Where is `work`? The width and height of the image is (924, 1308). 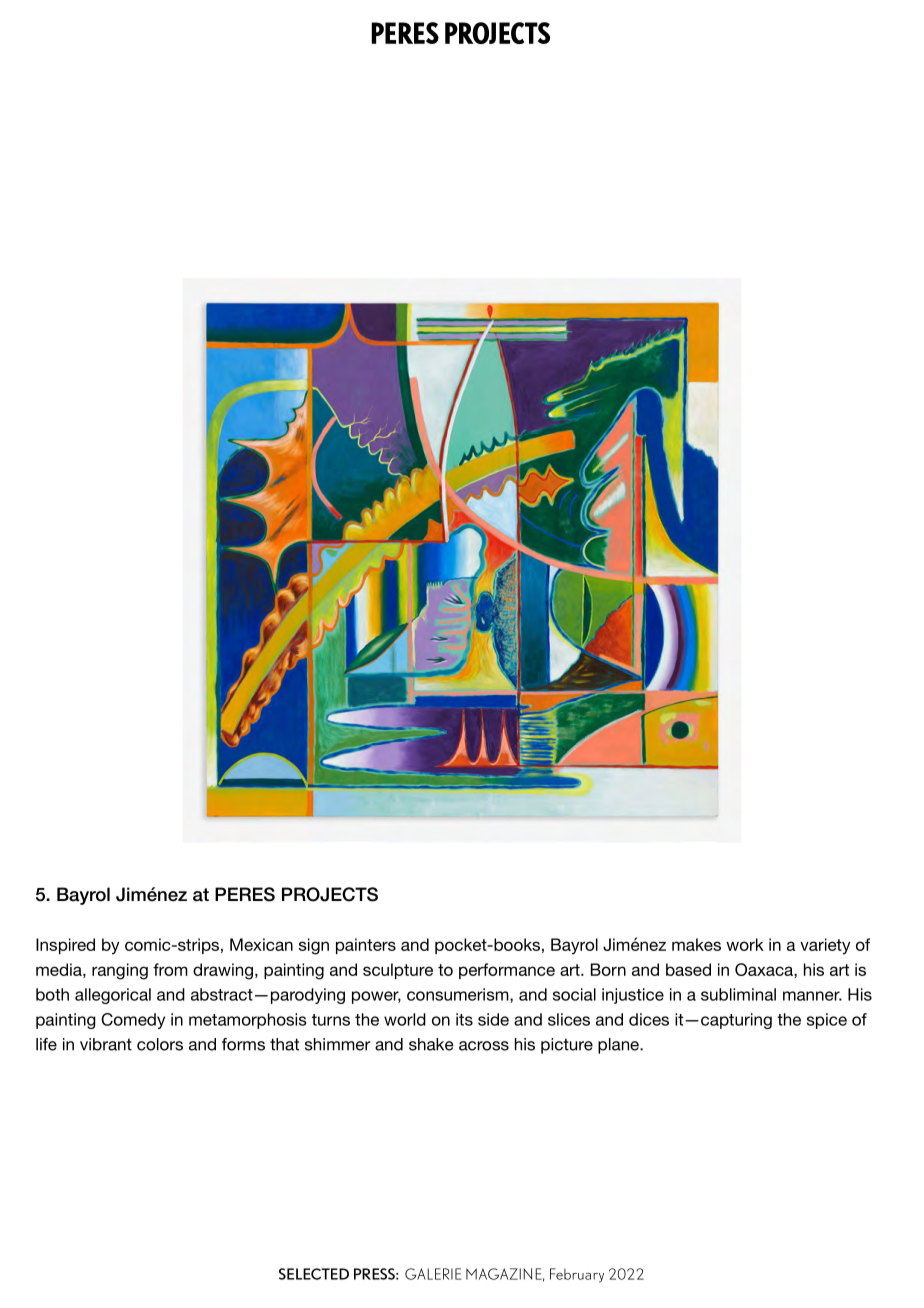 work is located at coordinates (745, 944).
